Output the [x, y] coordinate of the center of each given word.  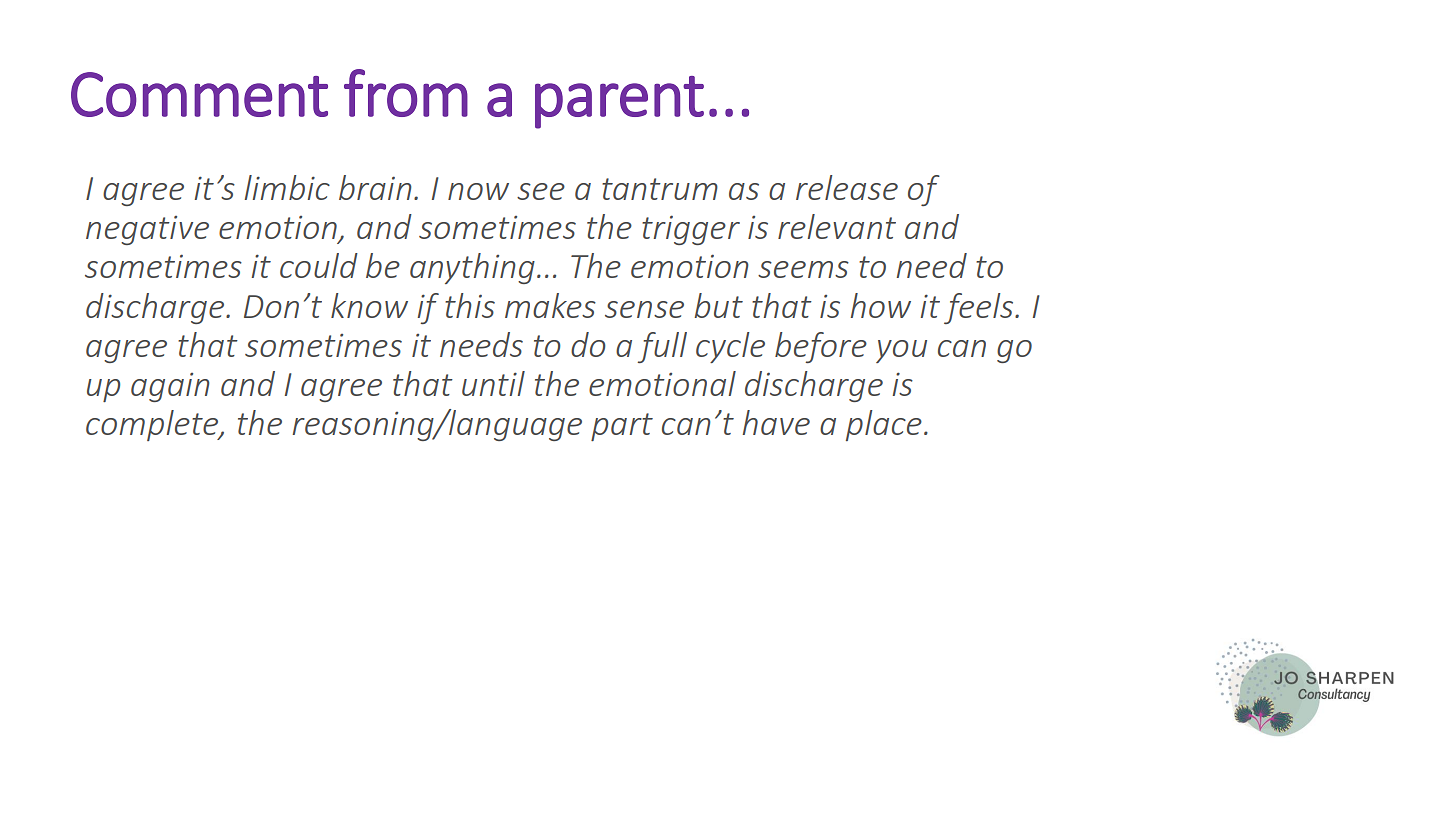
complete [153, 425]
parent [619, 102]
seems [803, 269]
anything [472, 268]
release [847, 187]
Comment [199, 94]
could [319, 265]
